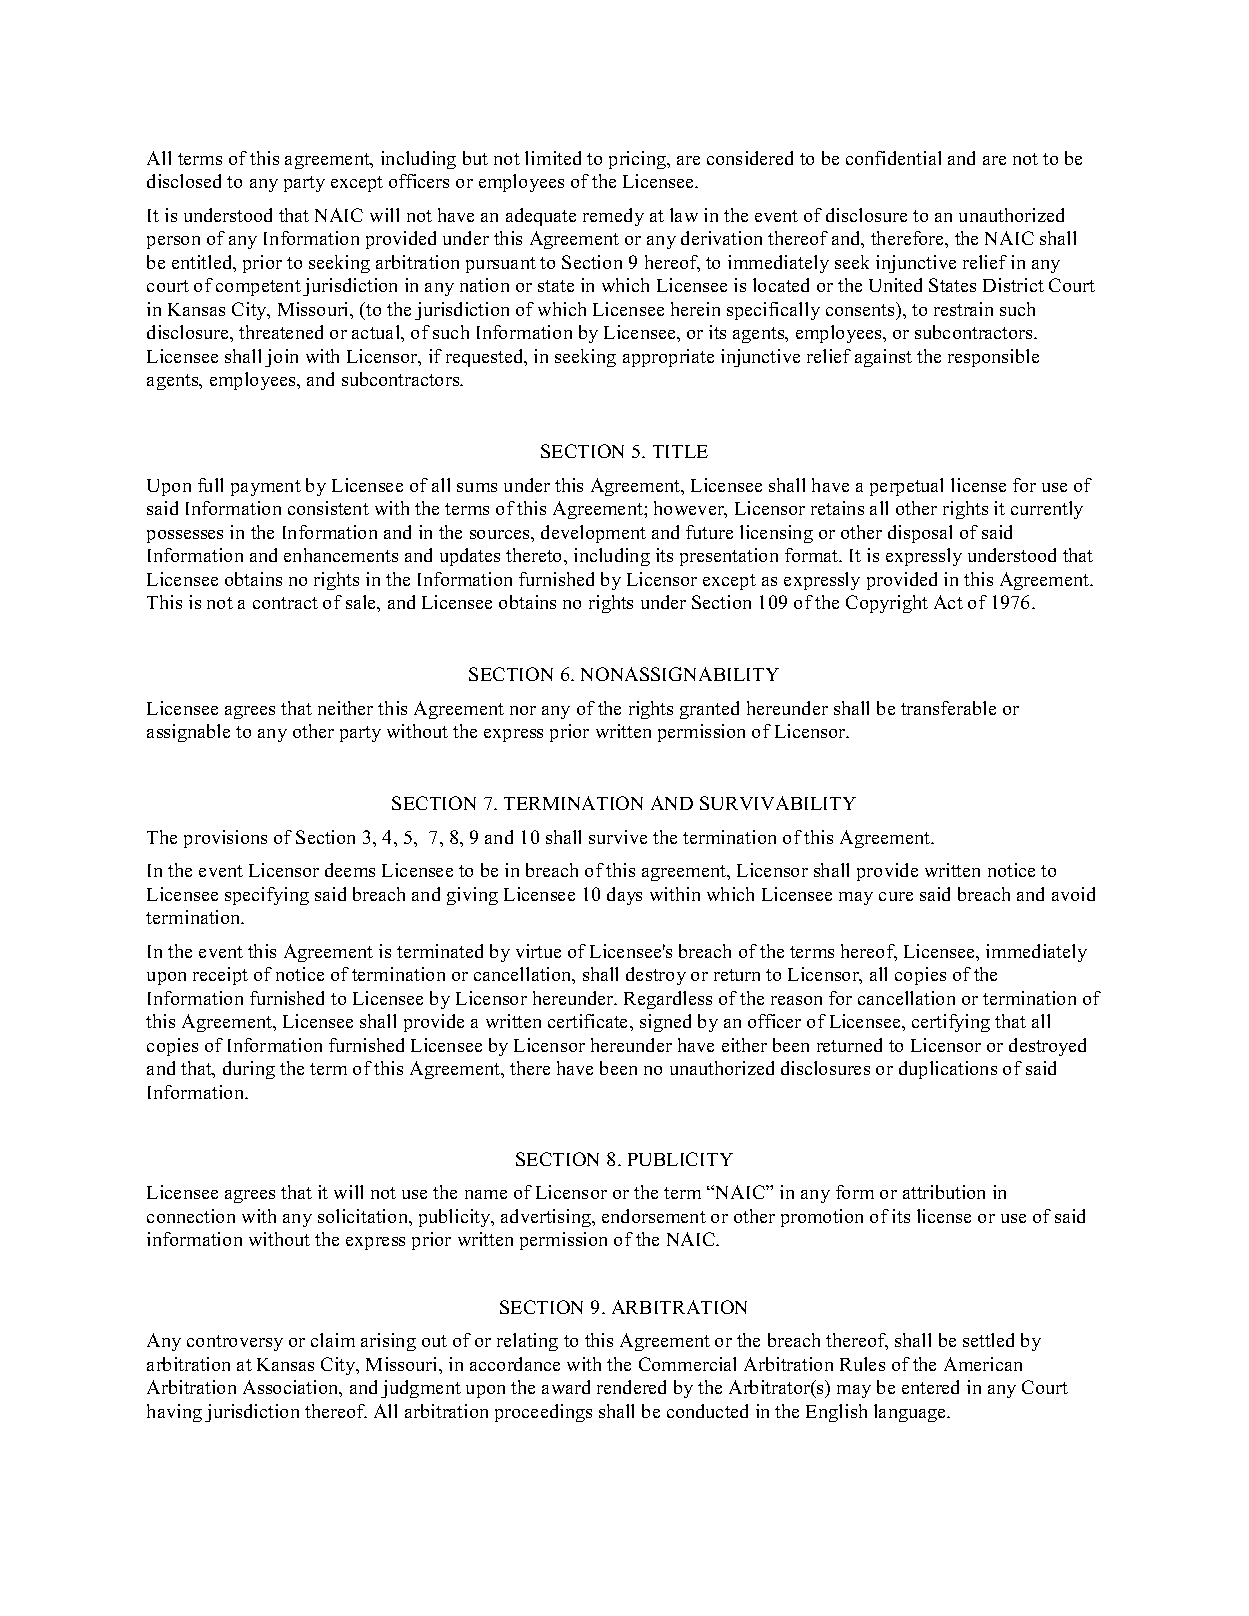  I want to click on certificate, so click(589, 1021).
